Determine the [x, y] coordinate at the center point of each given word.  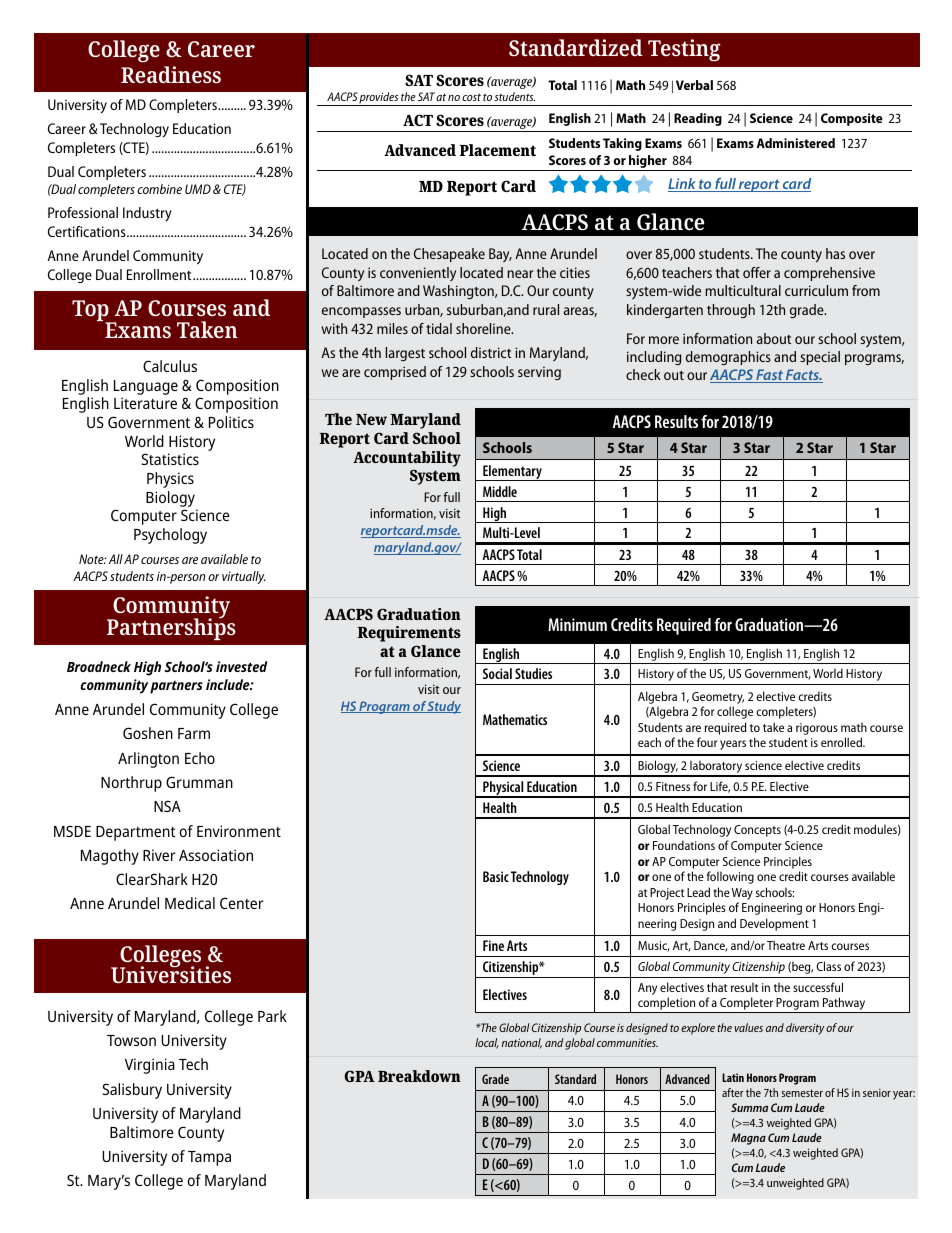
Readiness [171, 74]
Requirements [409, 634]
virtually [244, 577]
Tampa [209, 1158]
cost [471, 97]
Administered [796, 143]
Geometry [718, 699]
